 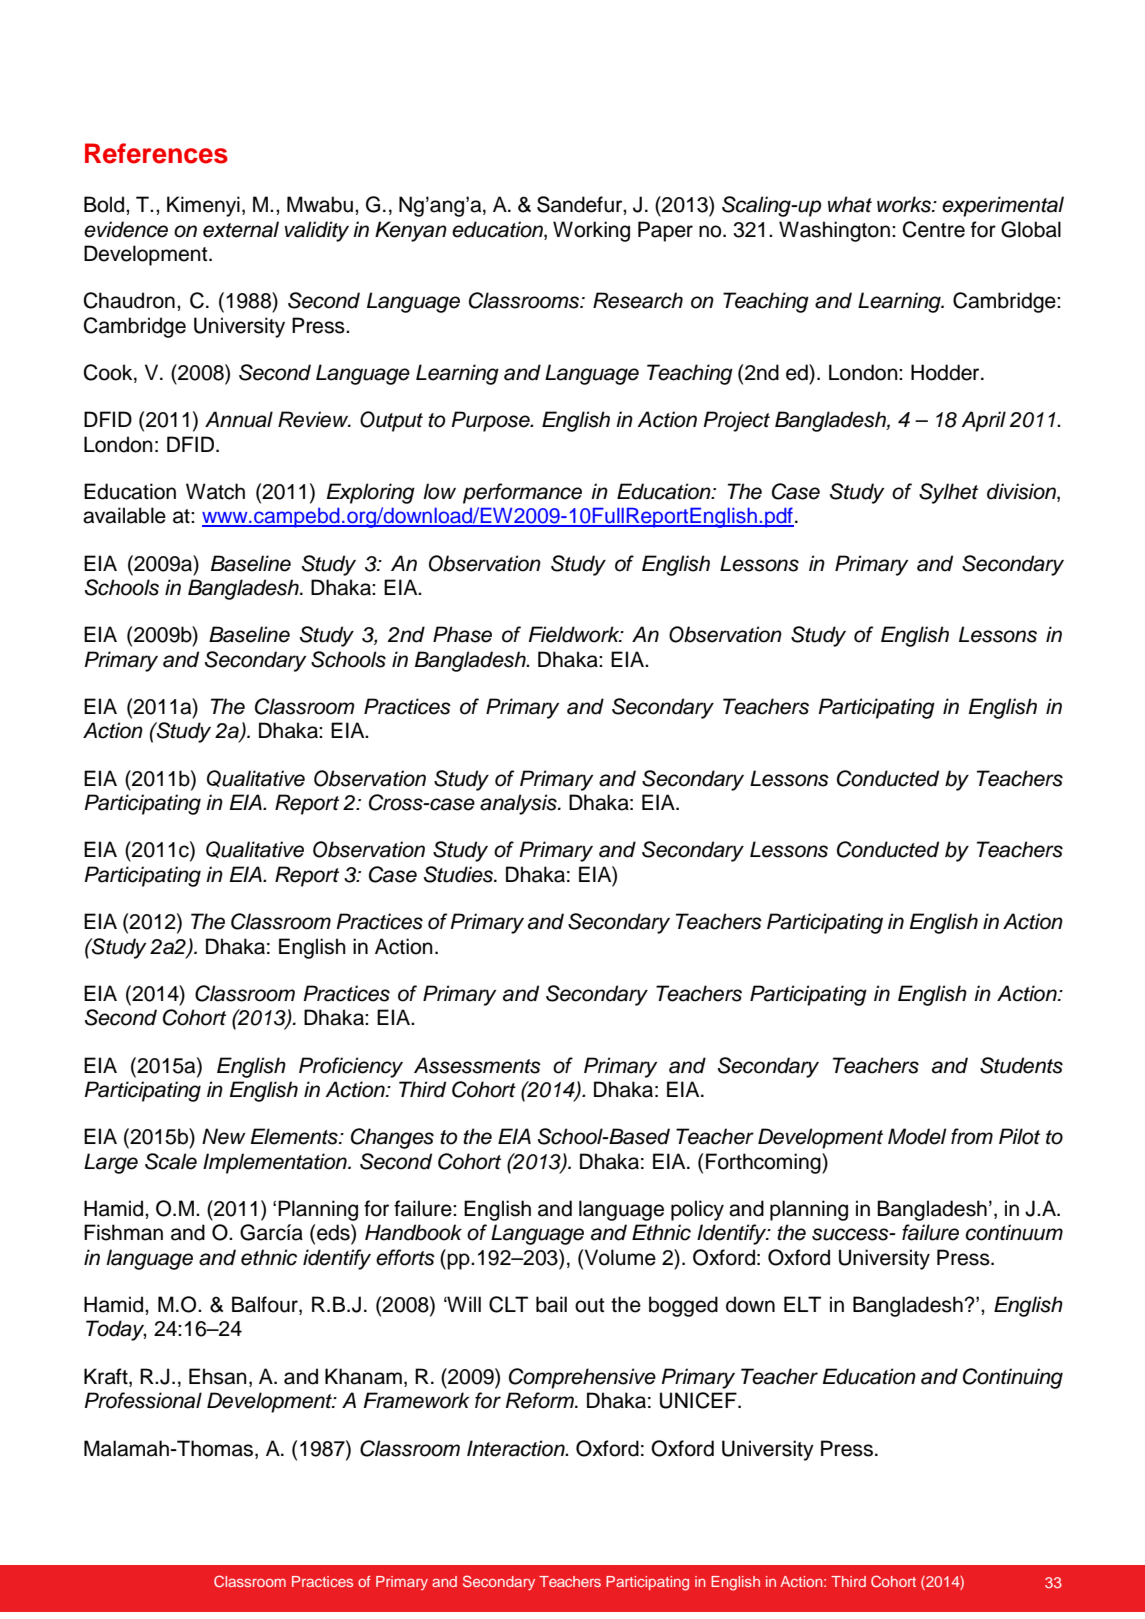 What do you see at coordinates (1021, 1065) in the image?
I see `Students` at bounding box center [1021, 1065].
